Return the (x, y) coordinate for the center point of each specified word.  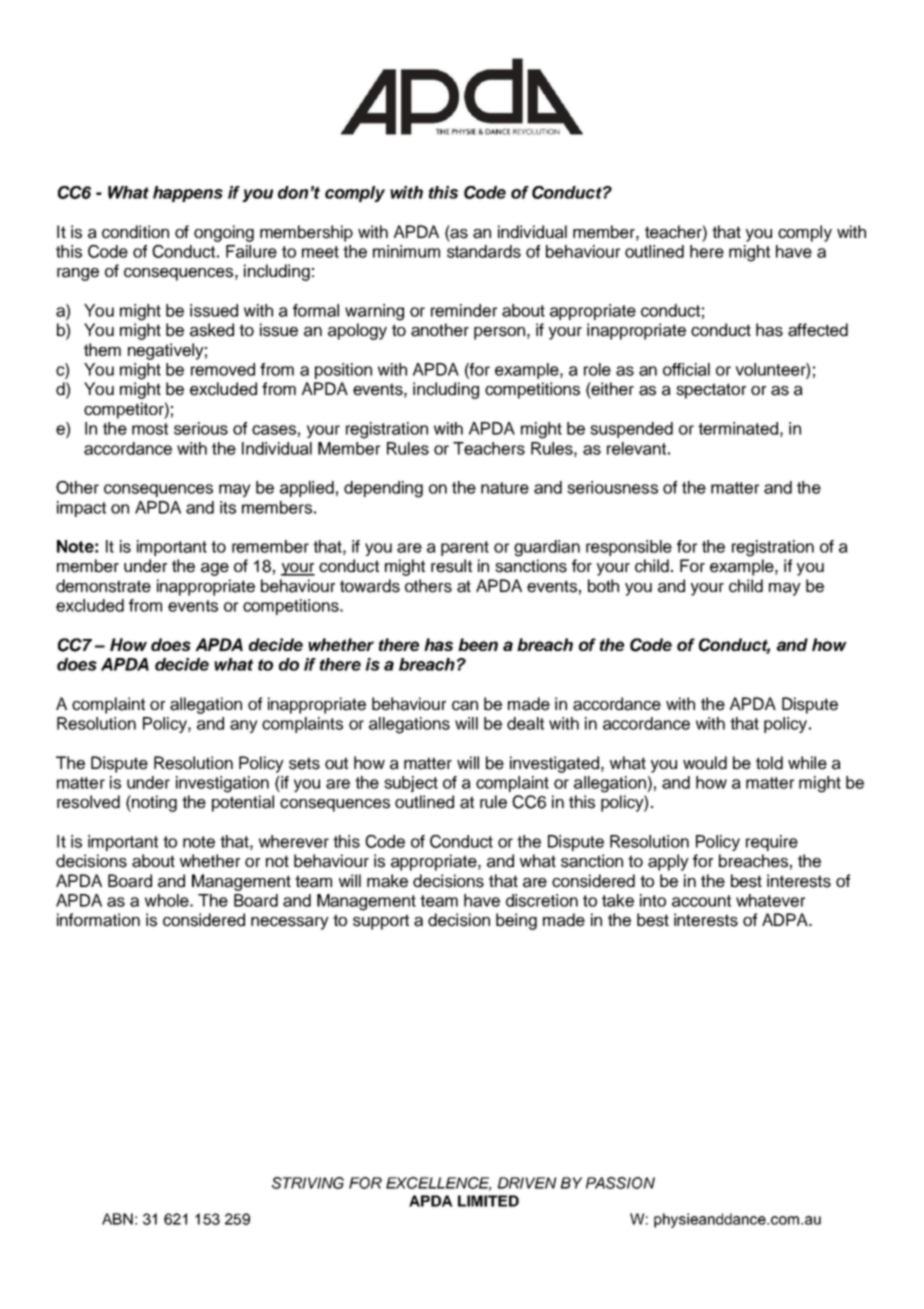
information (98, 920)
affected (818, 330)
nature (505, 488)
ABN (117, 1219)
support (381, 922)
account (701, 901)
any (244, 726)
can (465, 706)
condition (135, 232)
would (705, 763)
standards (484, 251)
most (150, 429)
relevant (636, 448)
